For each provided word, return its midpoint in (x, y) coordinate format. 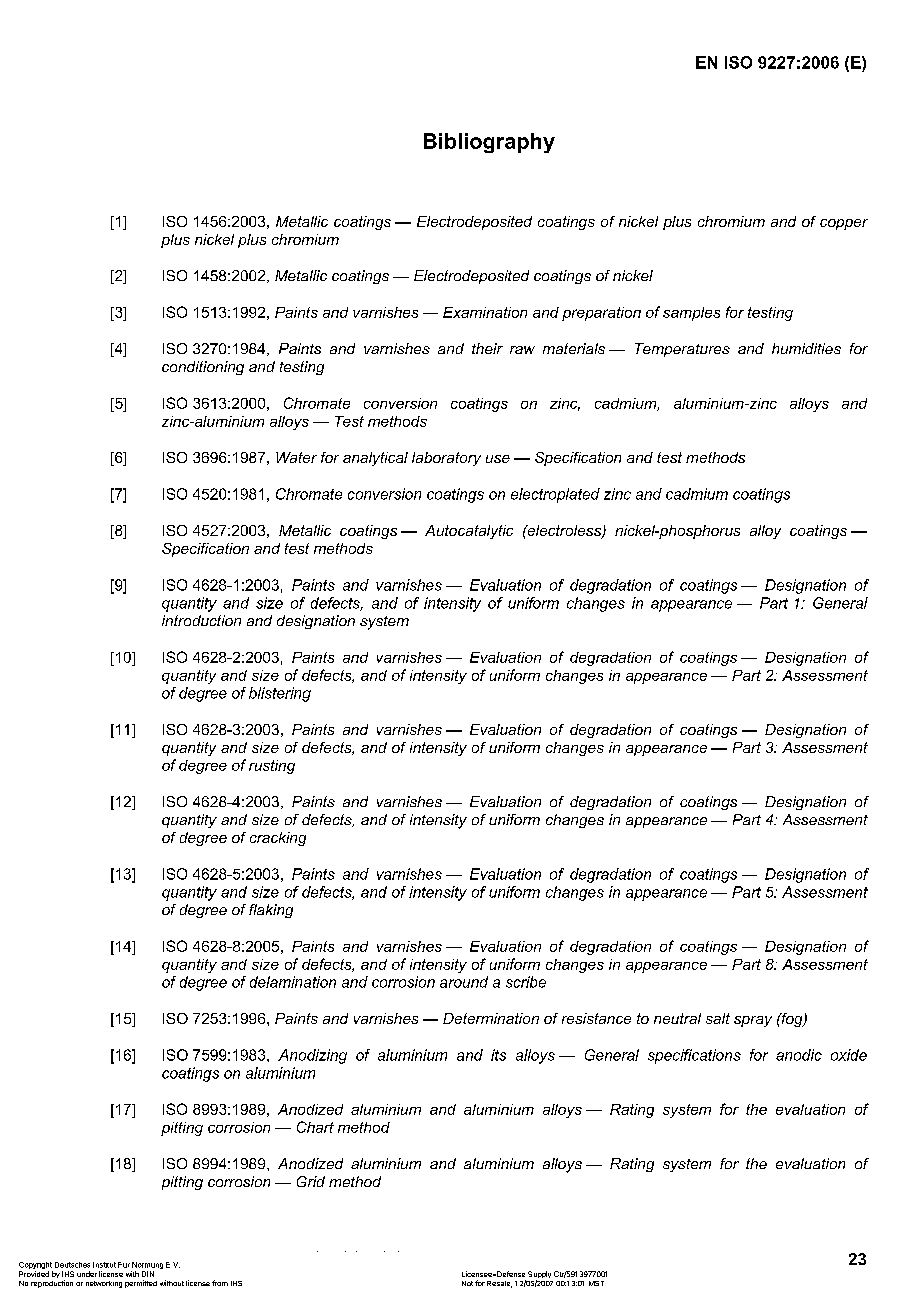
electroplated (555, 495)
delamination (293, 982)
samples (691, 314)
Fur (124, 1265)
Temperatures (682, 350)
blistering (280, 694)
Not (467, 1283)
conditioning (203, 368)
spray (753, 1021)
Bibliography (489, 143)
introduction (201, 620)
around (464, 982)
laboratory (446, 459)
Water (296, 457)
